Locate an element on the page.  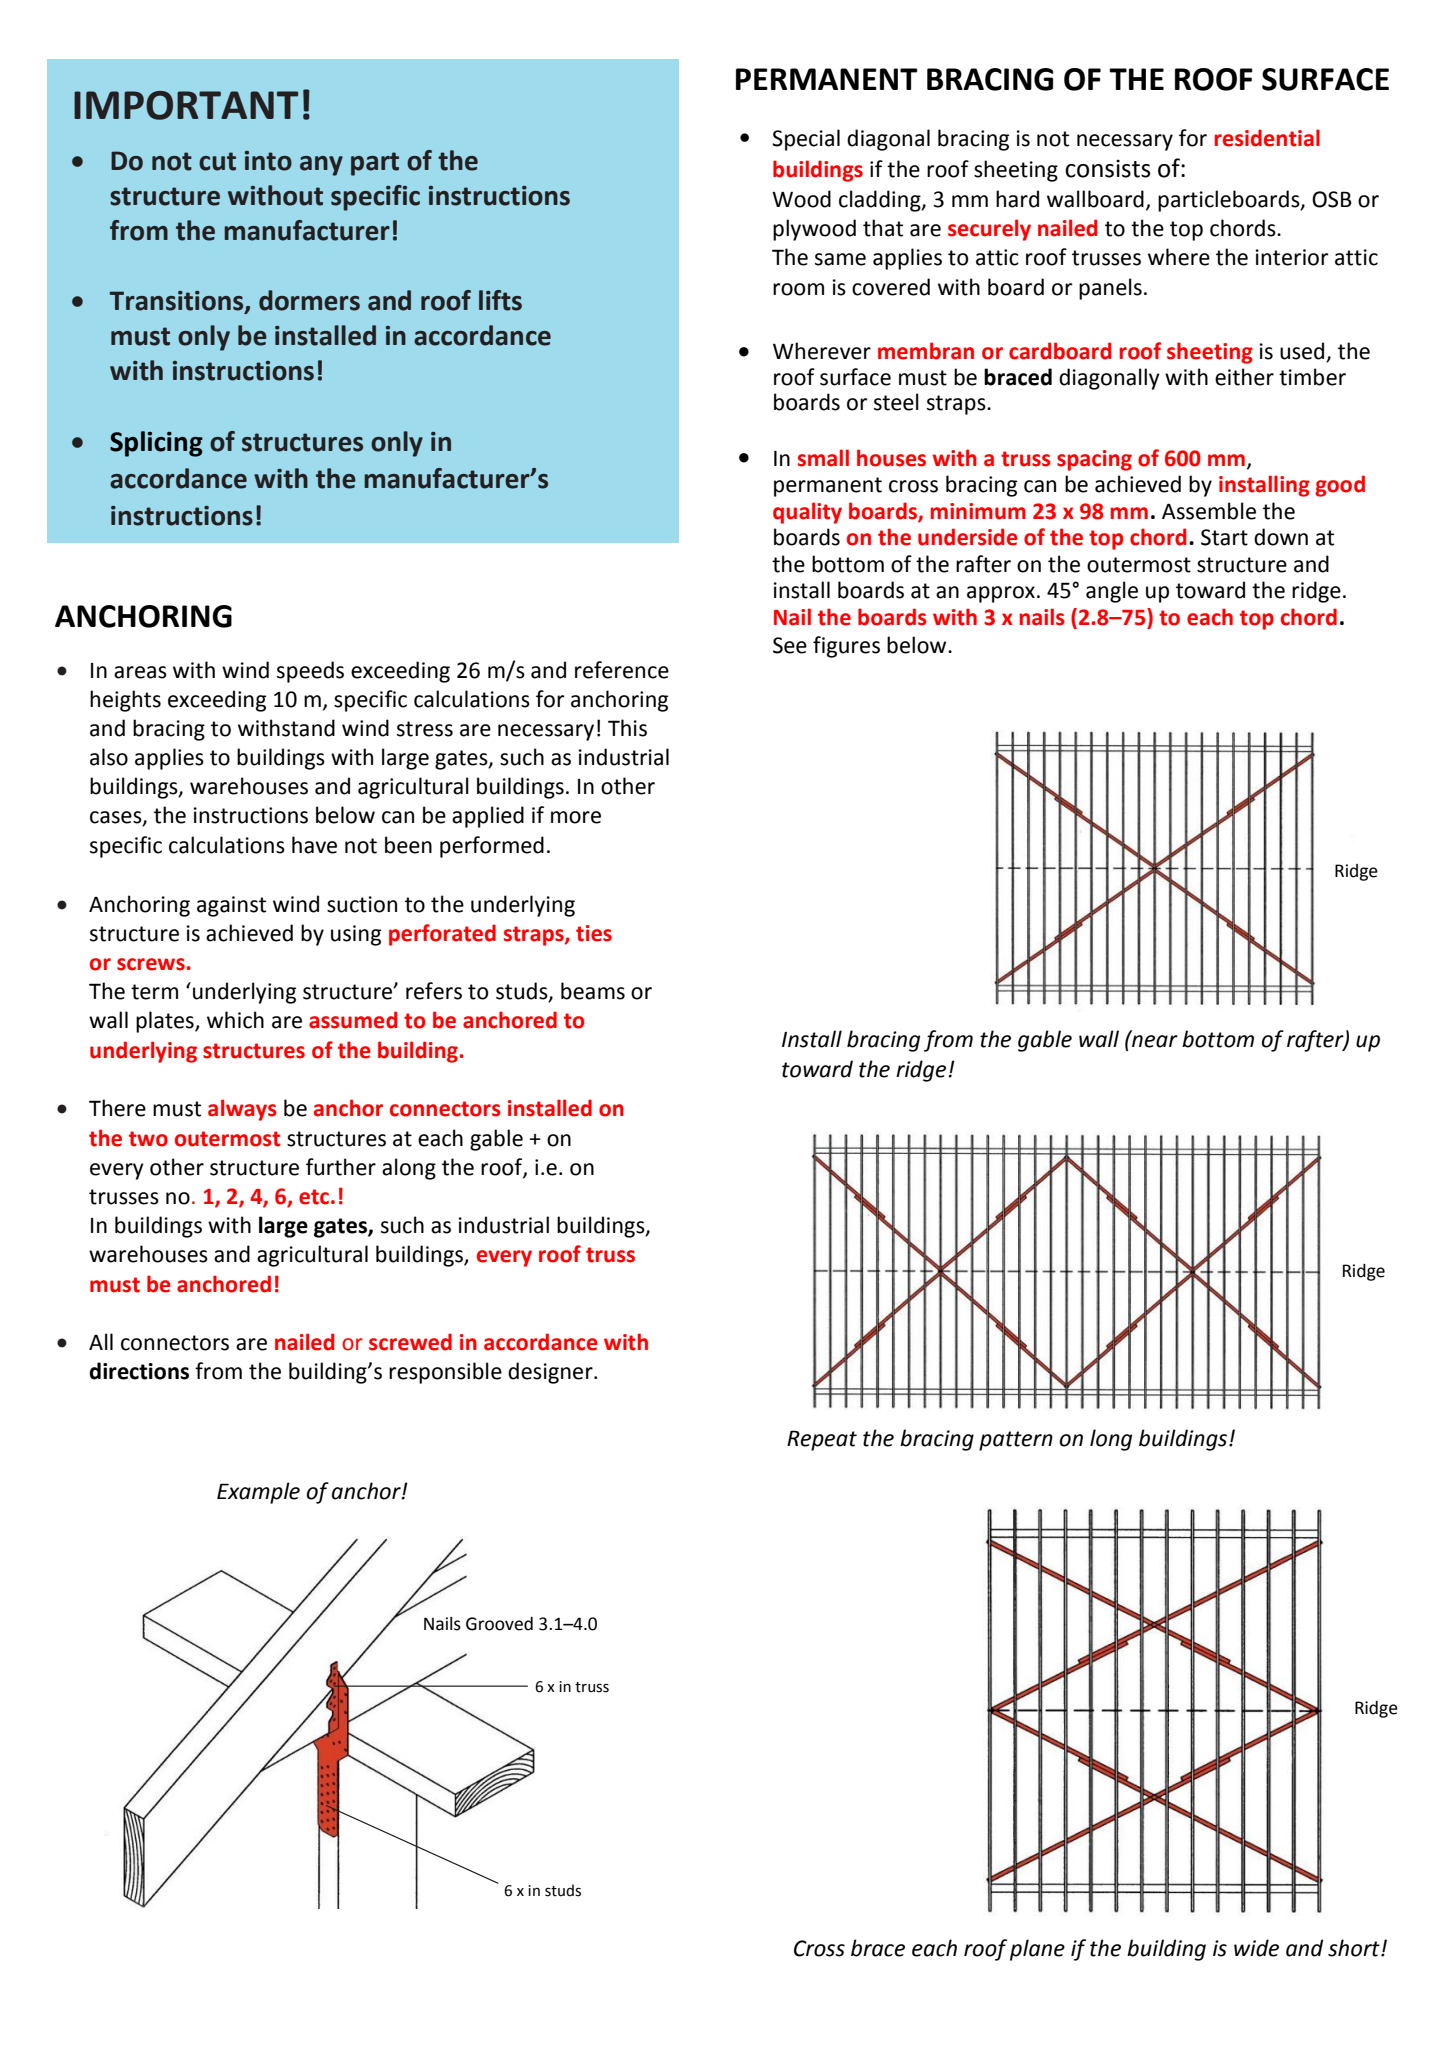
more is located at coordinates (576, 817).
